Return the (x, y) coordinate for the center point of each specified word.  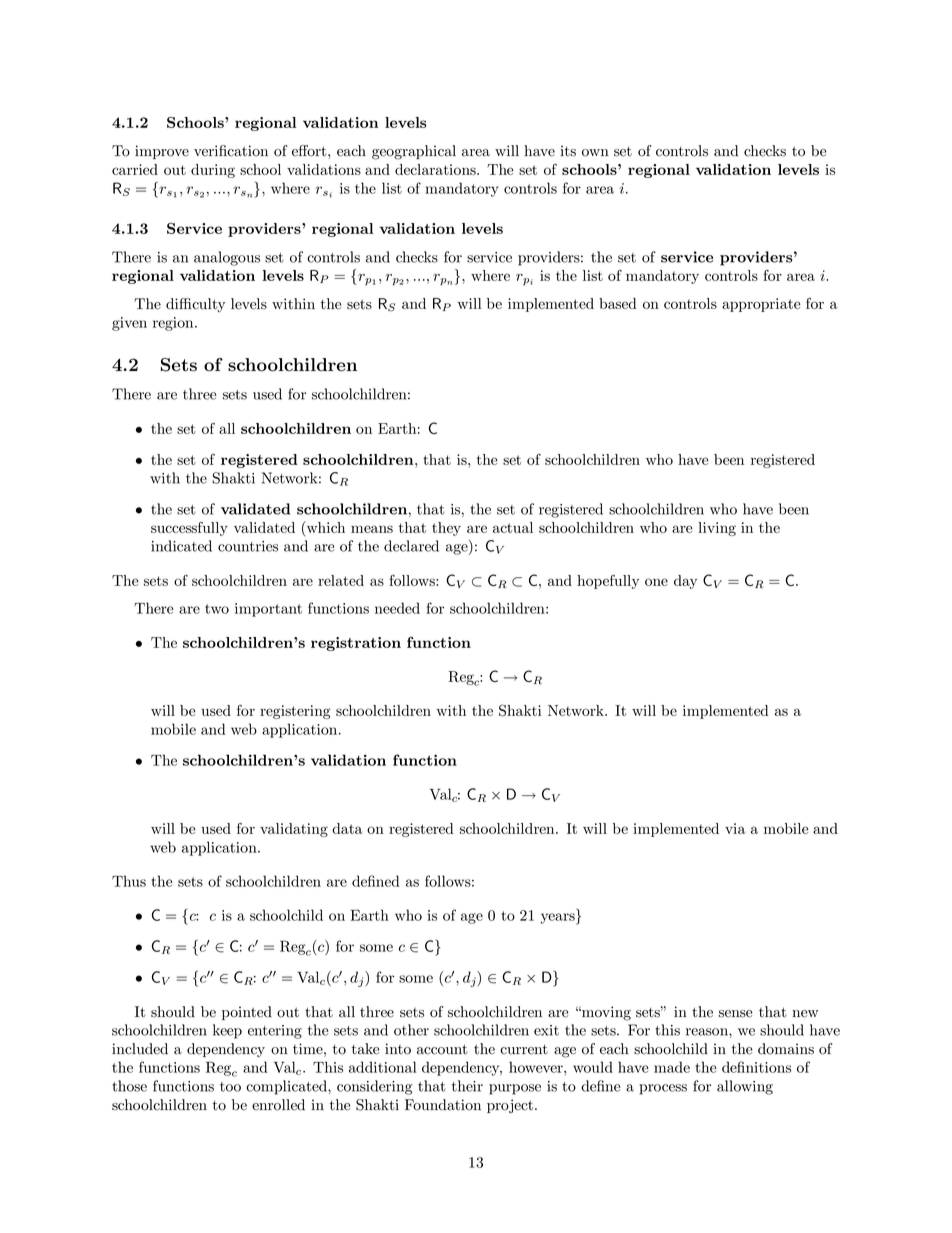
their (467, 1086)
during (213, 171)
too (230, 1087)
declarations (436, 169)
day (685, 582)
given (129, 324)
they (446, 529)
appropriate (761, 305)
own (595, 153)
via (735, 828)
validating (294, 830)
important (268, 610)
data (347, 828)
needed (397, 608)
